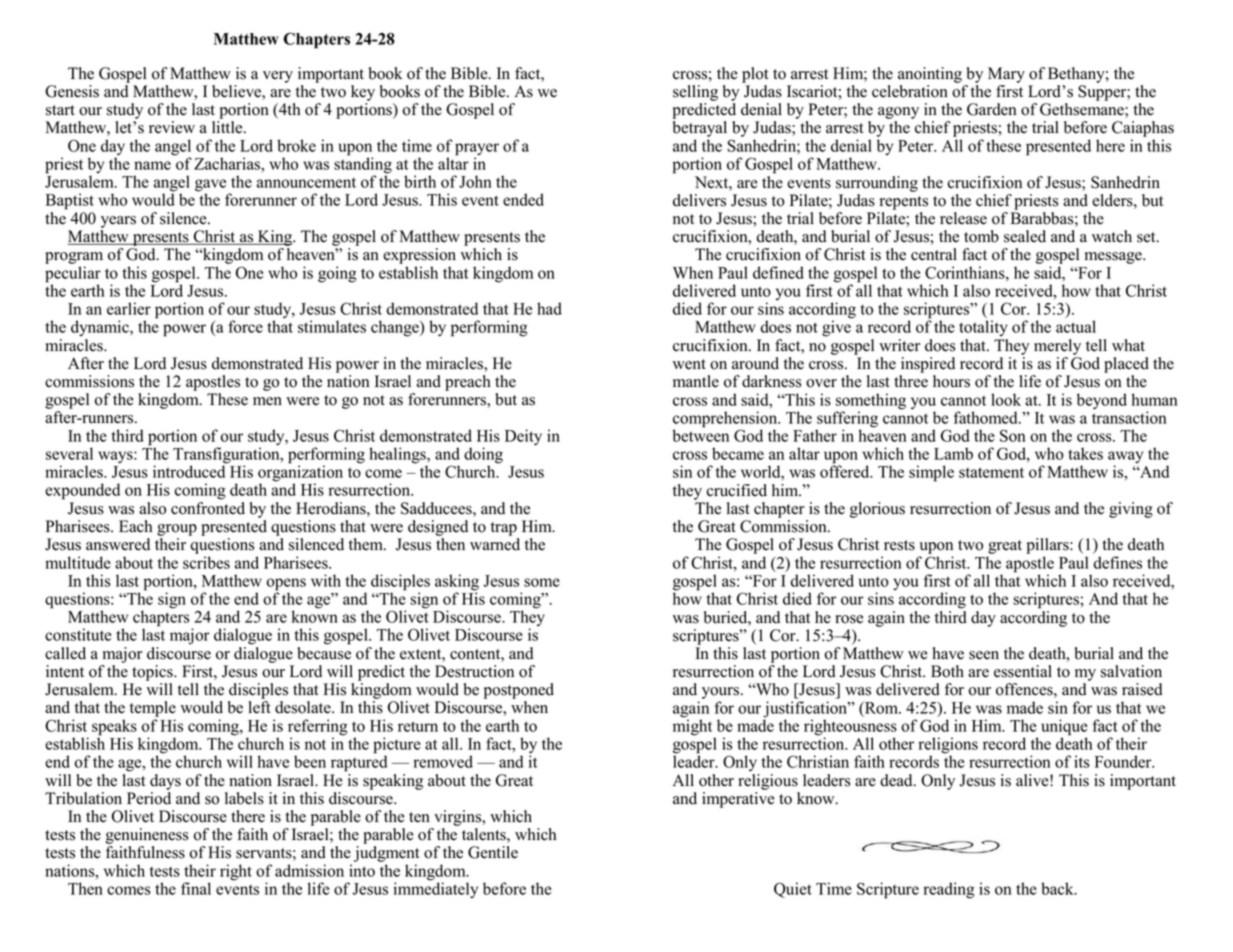 The width and height of the image is (1233, 952). I want to click on force, so click(245, 326).
